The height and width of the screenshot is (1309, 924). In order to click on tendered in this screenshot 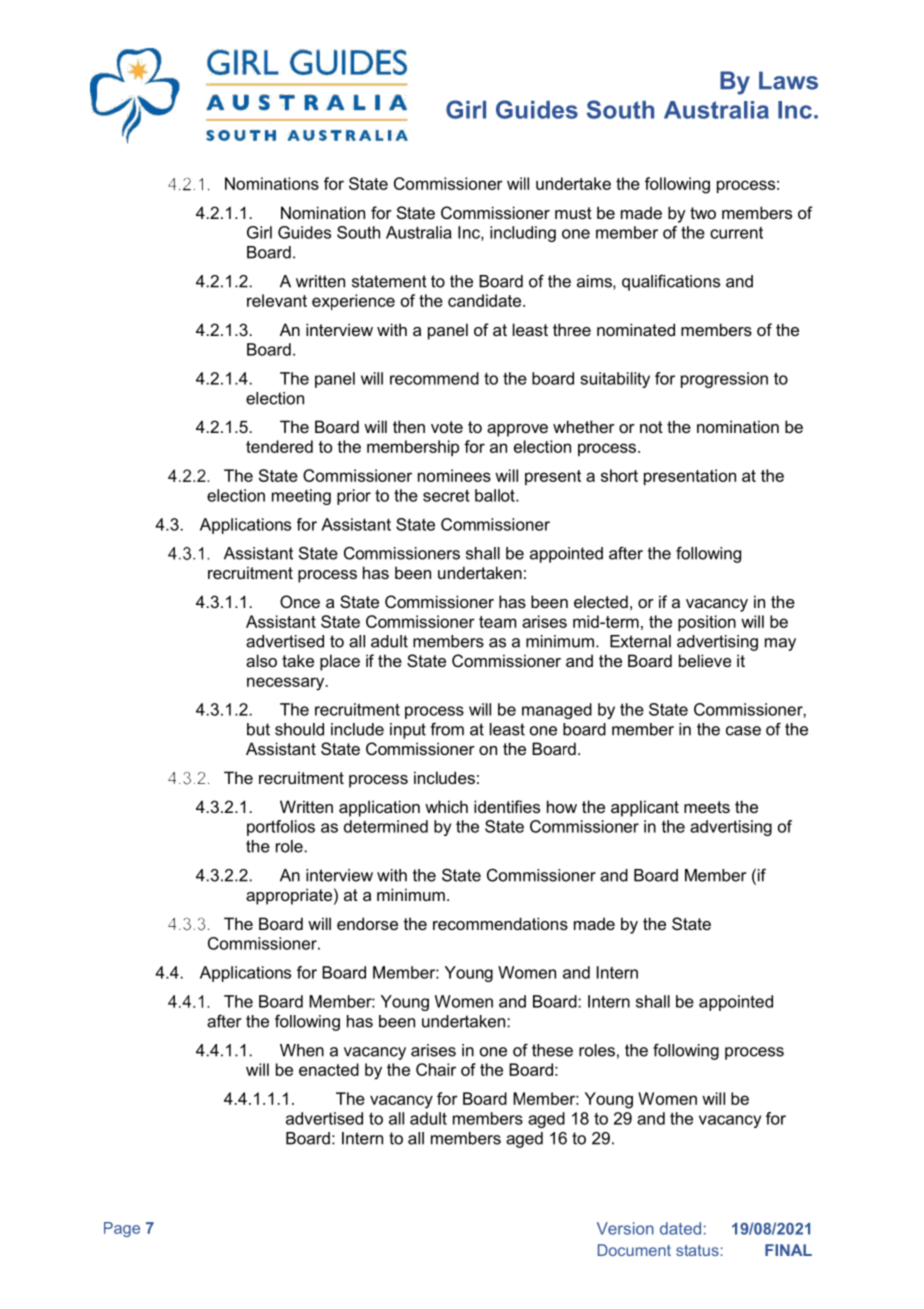, I will do `click(279, 446)`.
